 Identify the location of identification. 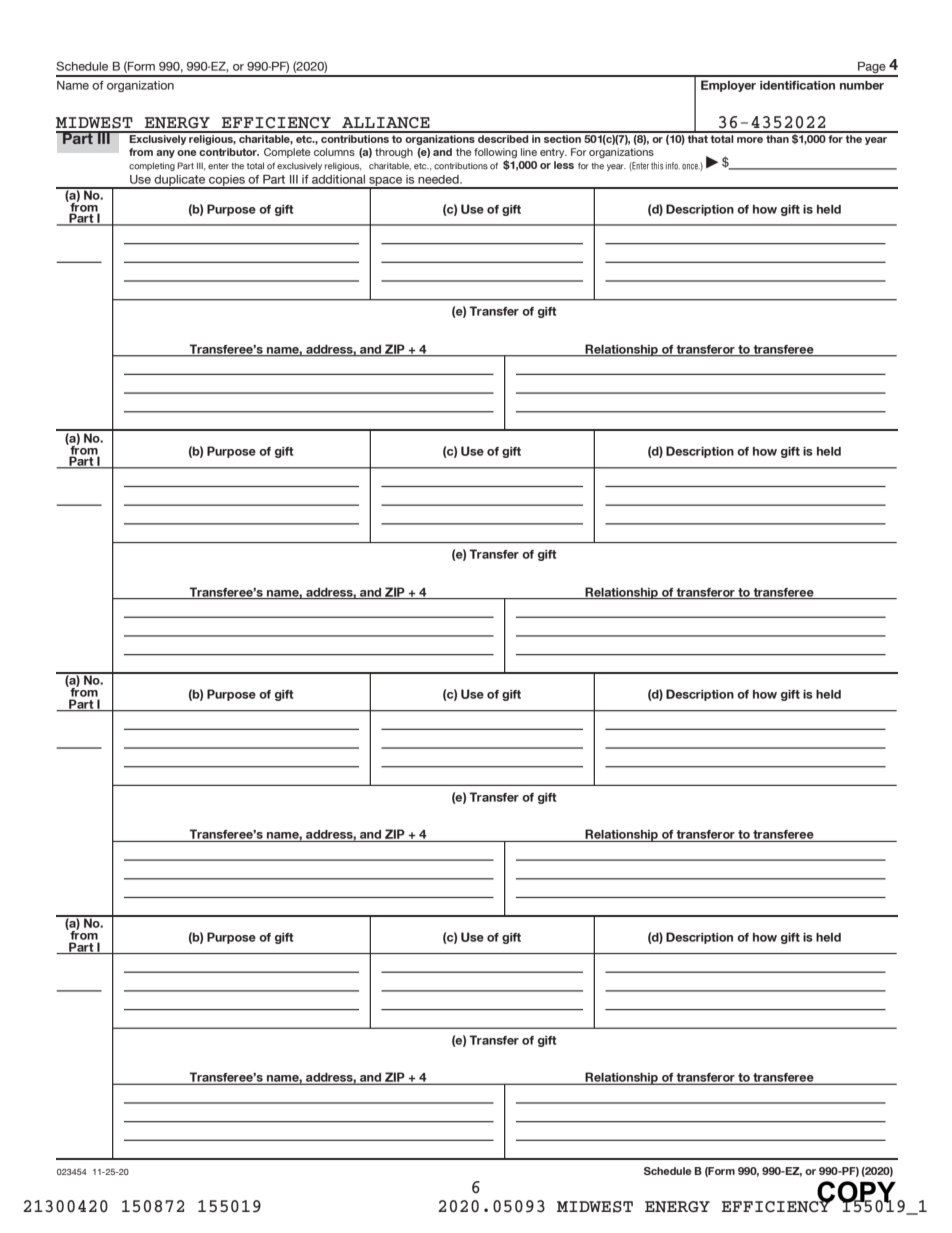
(797, 85).
